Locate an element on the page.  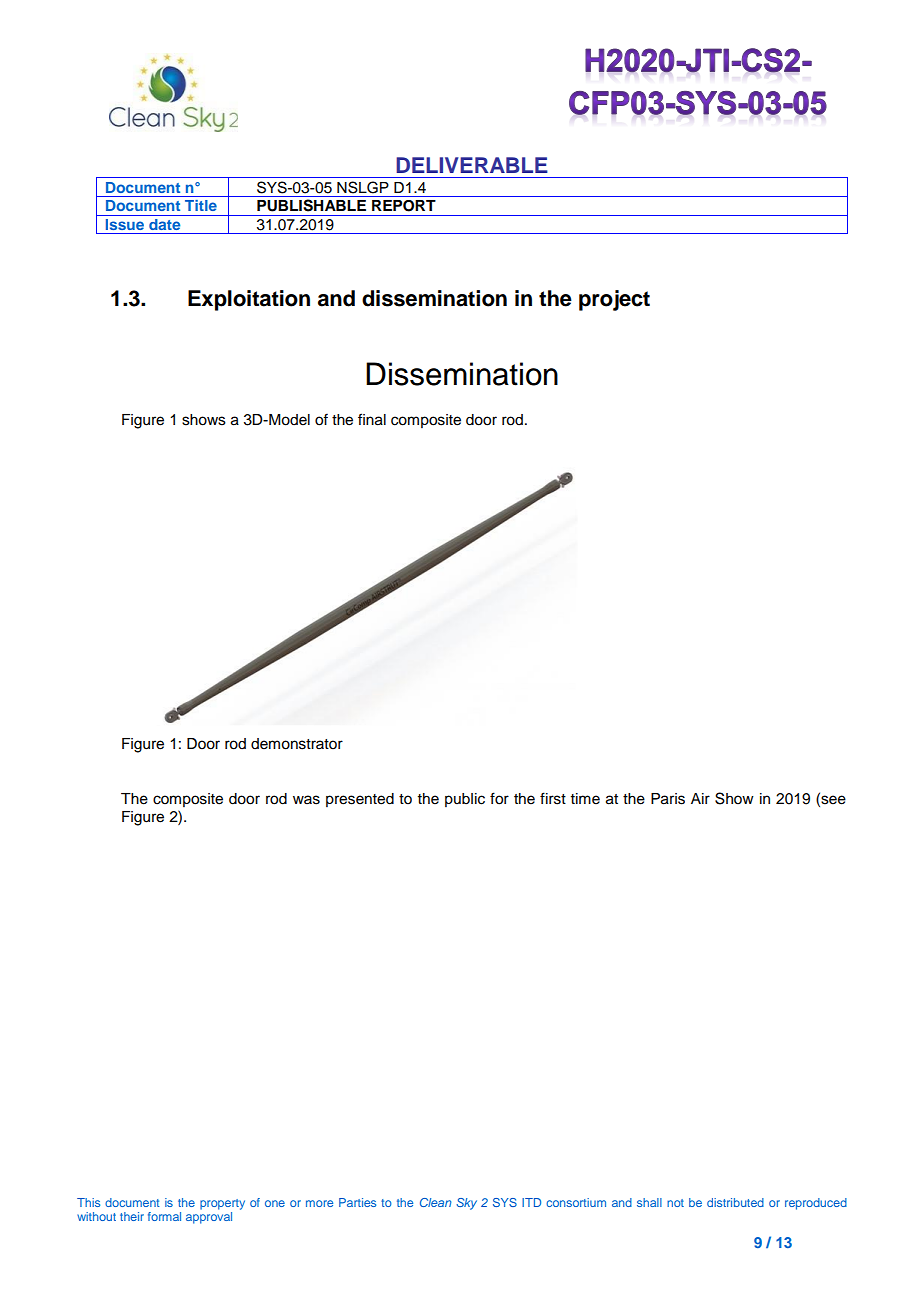
demonstrator is located at coordinates (297, 744).
